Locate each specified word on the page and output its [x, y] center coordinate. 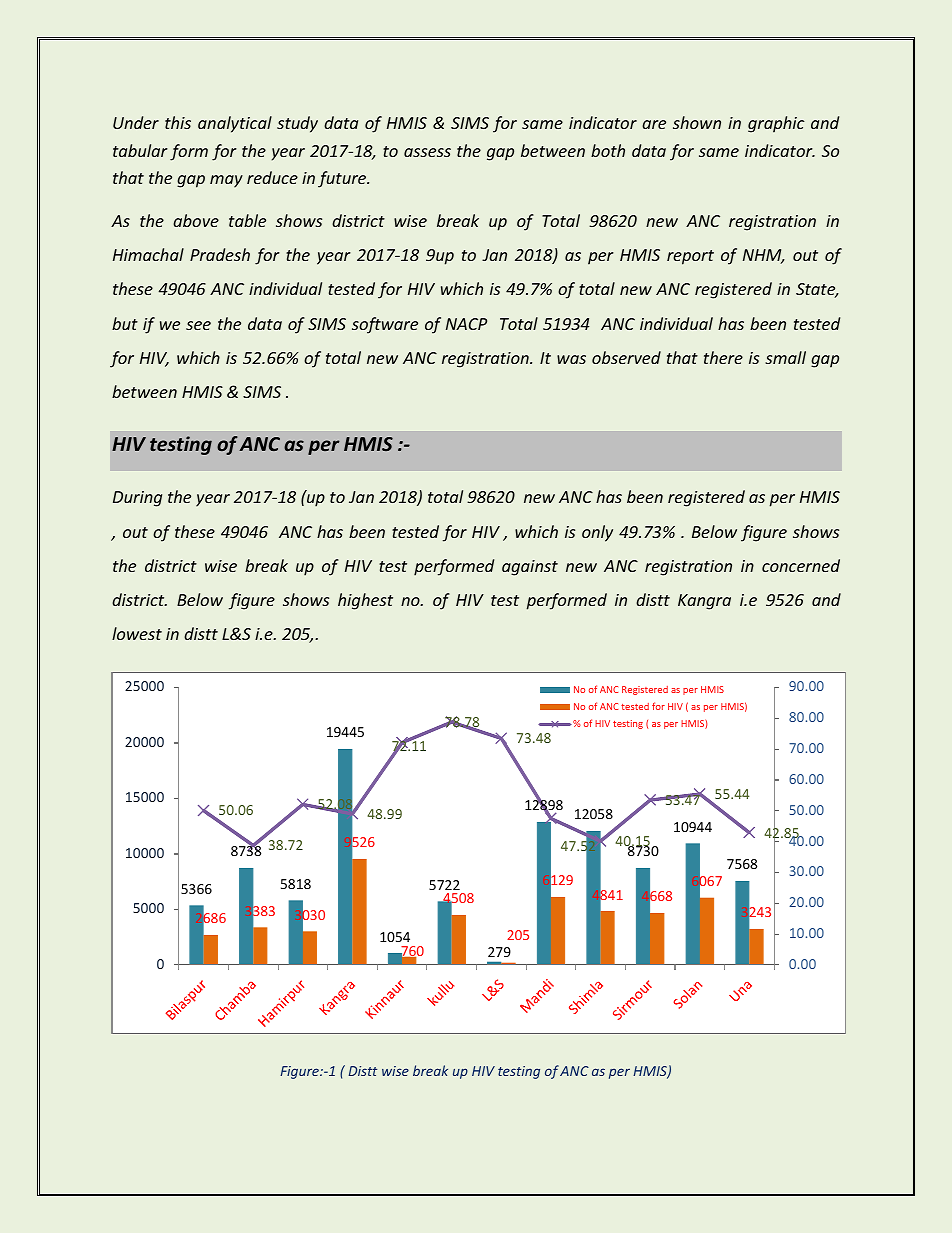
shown [697, 122]
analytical [235, 124]
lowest [137, 633]
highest [365, 601]
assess [427, 152]
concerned [801, 565]
